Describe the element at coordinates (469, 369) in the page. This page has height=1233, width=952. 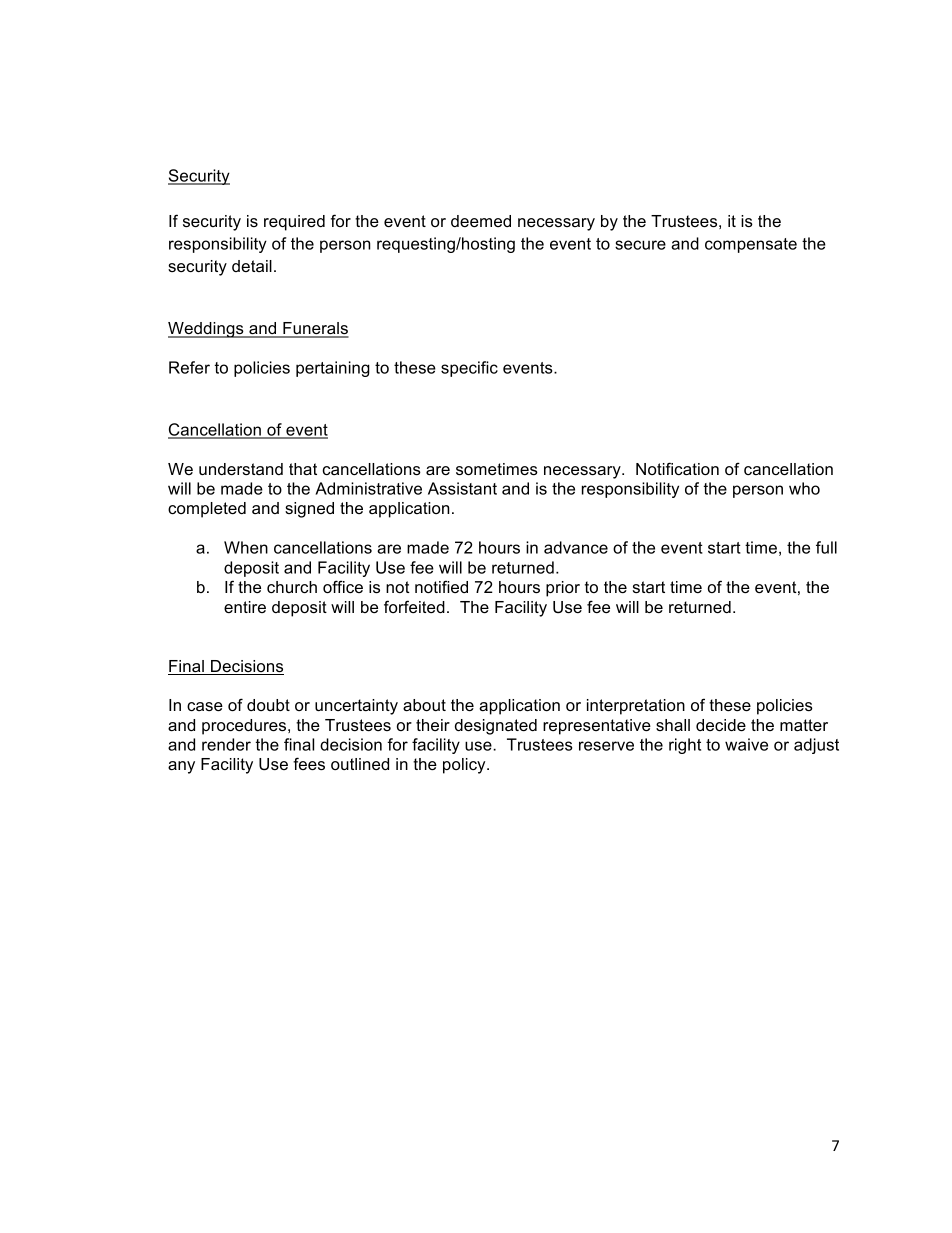
I see `specific` at that location.
